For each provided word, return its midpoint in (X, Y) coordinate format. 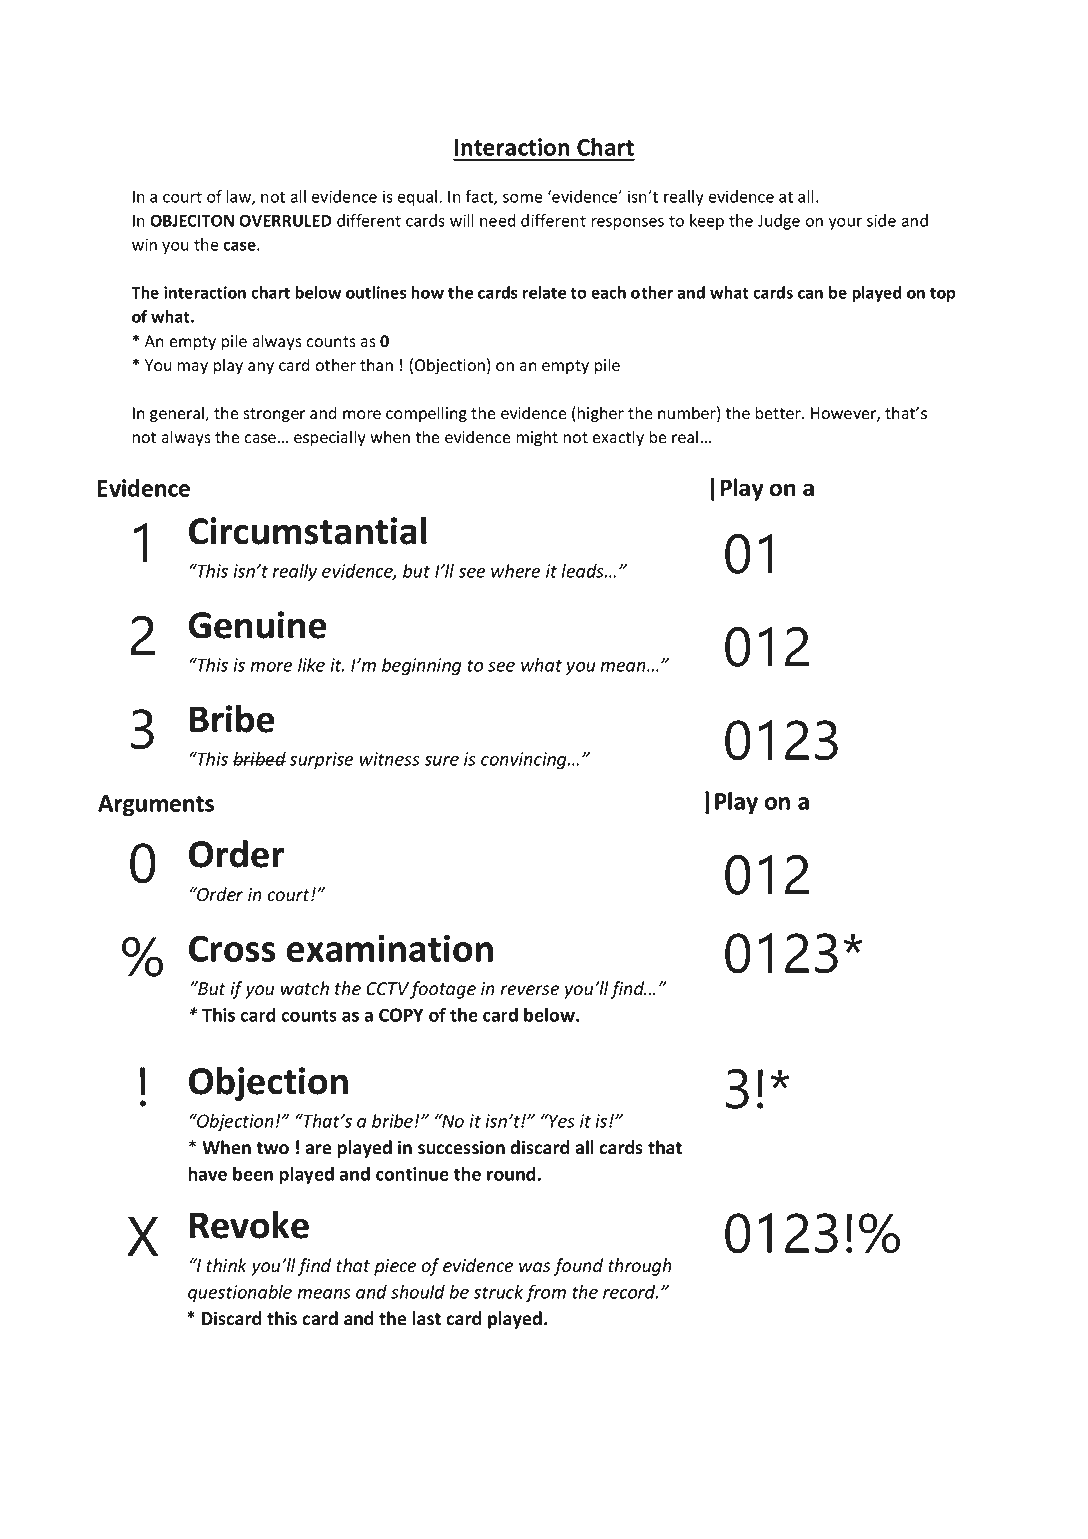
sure (441, 761)
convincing (525, 760)
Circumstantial (308, 530)
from (545, 1293)
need (498, 220)
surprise (321, 760)
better (779, 413)
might (537, 438)
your (845, 224)
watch (305, 988)
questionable (240, 1293)
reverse (529, 990)
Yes (561, 1120)
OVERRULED (285, 220)
